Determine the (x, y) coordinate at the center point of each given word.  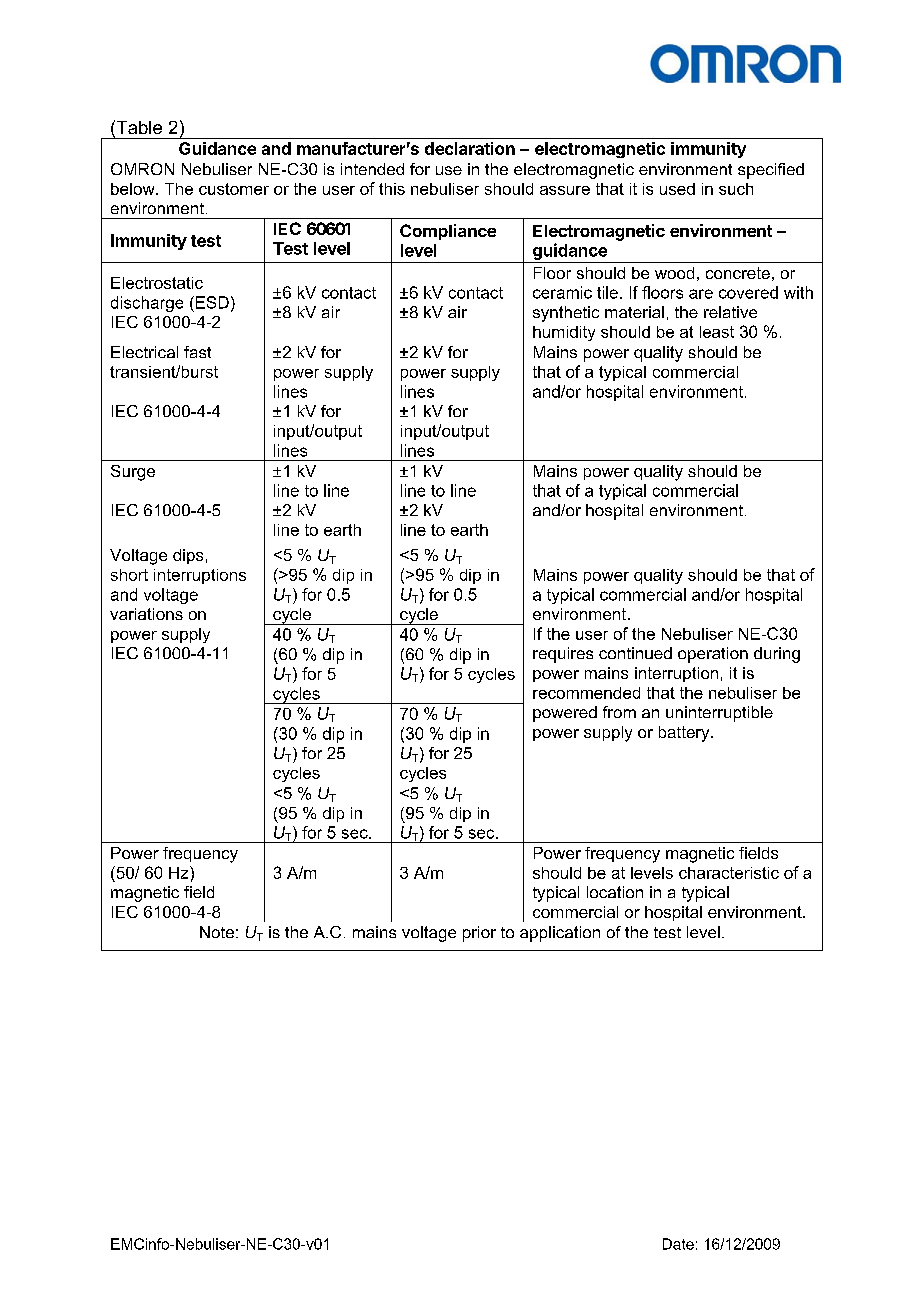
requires (563, 655)
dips (188, 556)
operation (713, 655)
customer (234, 189)
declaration (470, 148)
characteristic (729, 873)
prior (479, 934)
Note (217, 932)
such (736, 189)
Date (678, 1244)
